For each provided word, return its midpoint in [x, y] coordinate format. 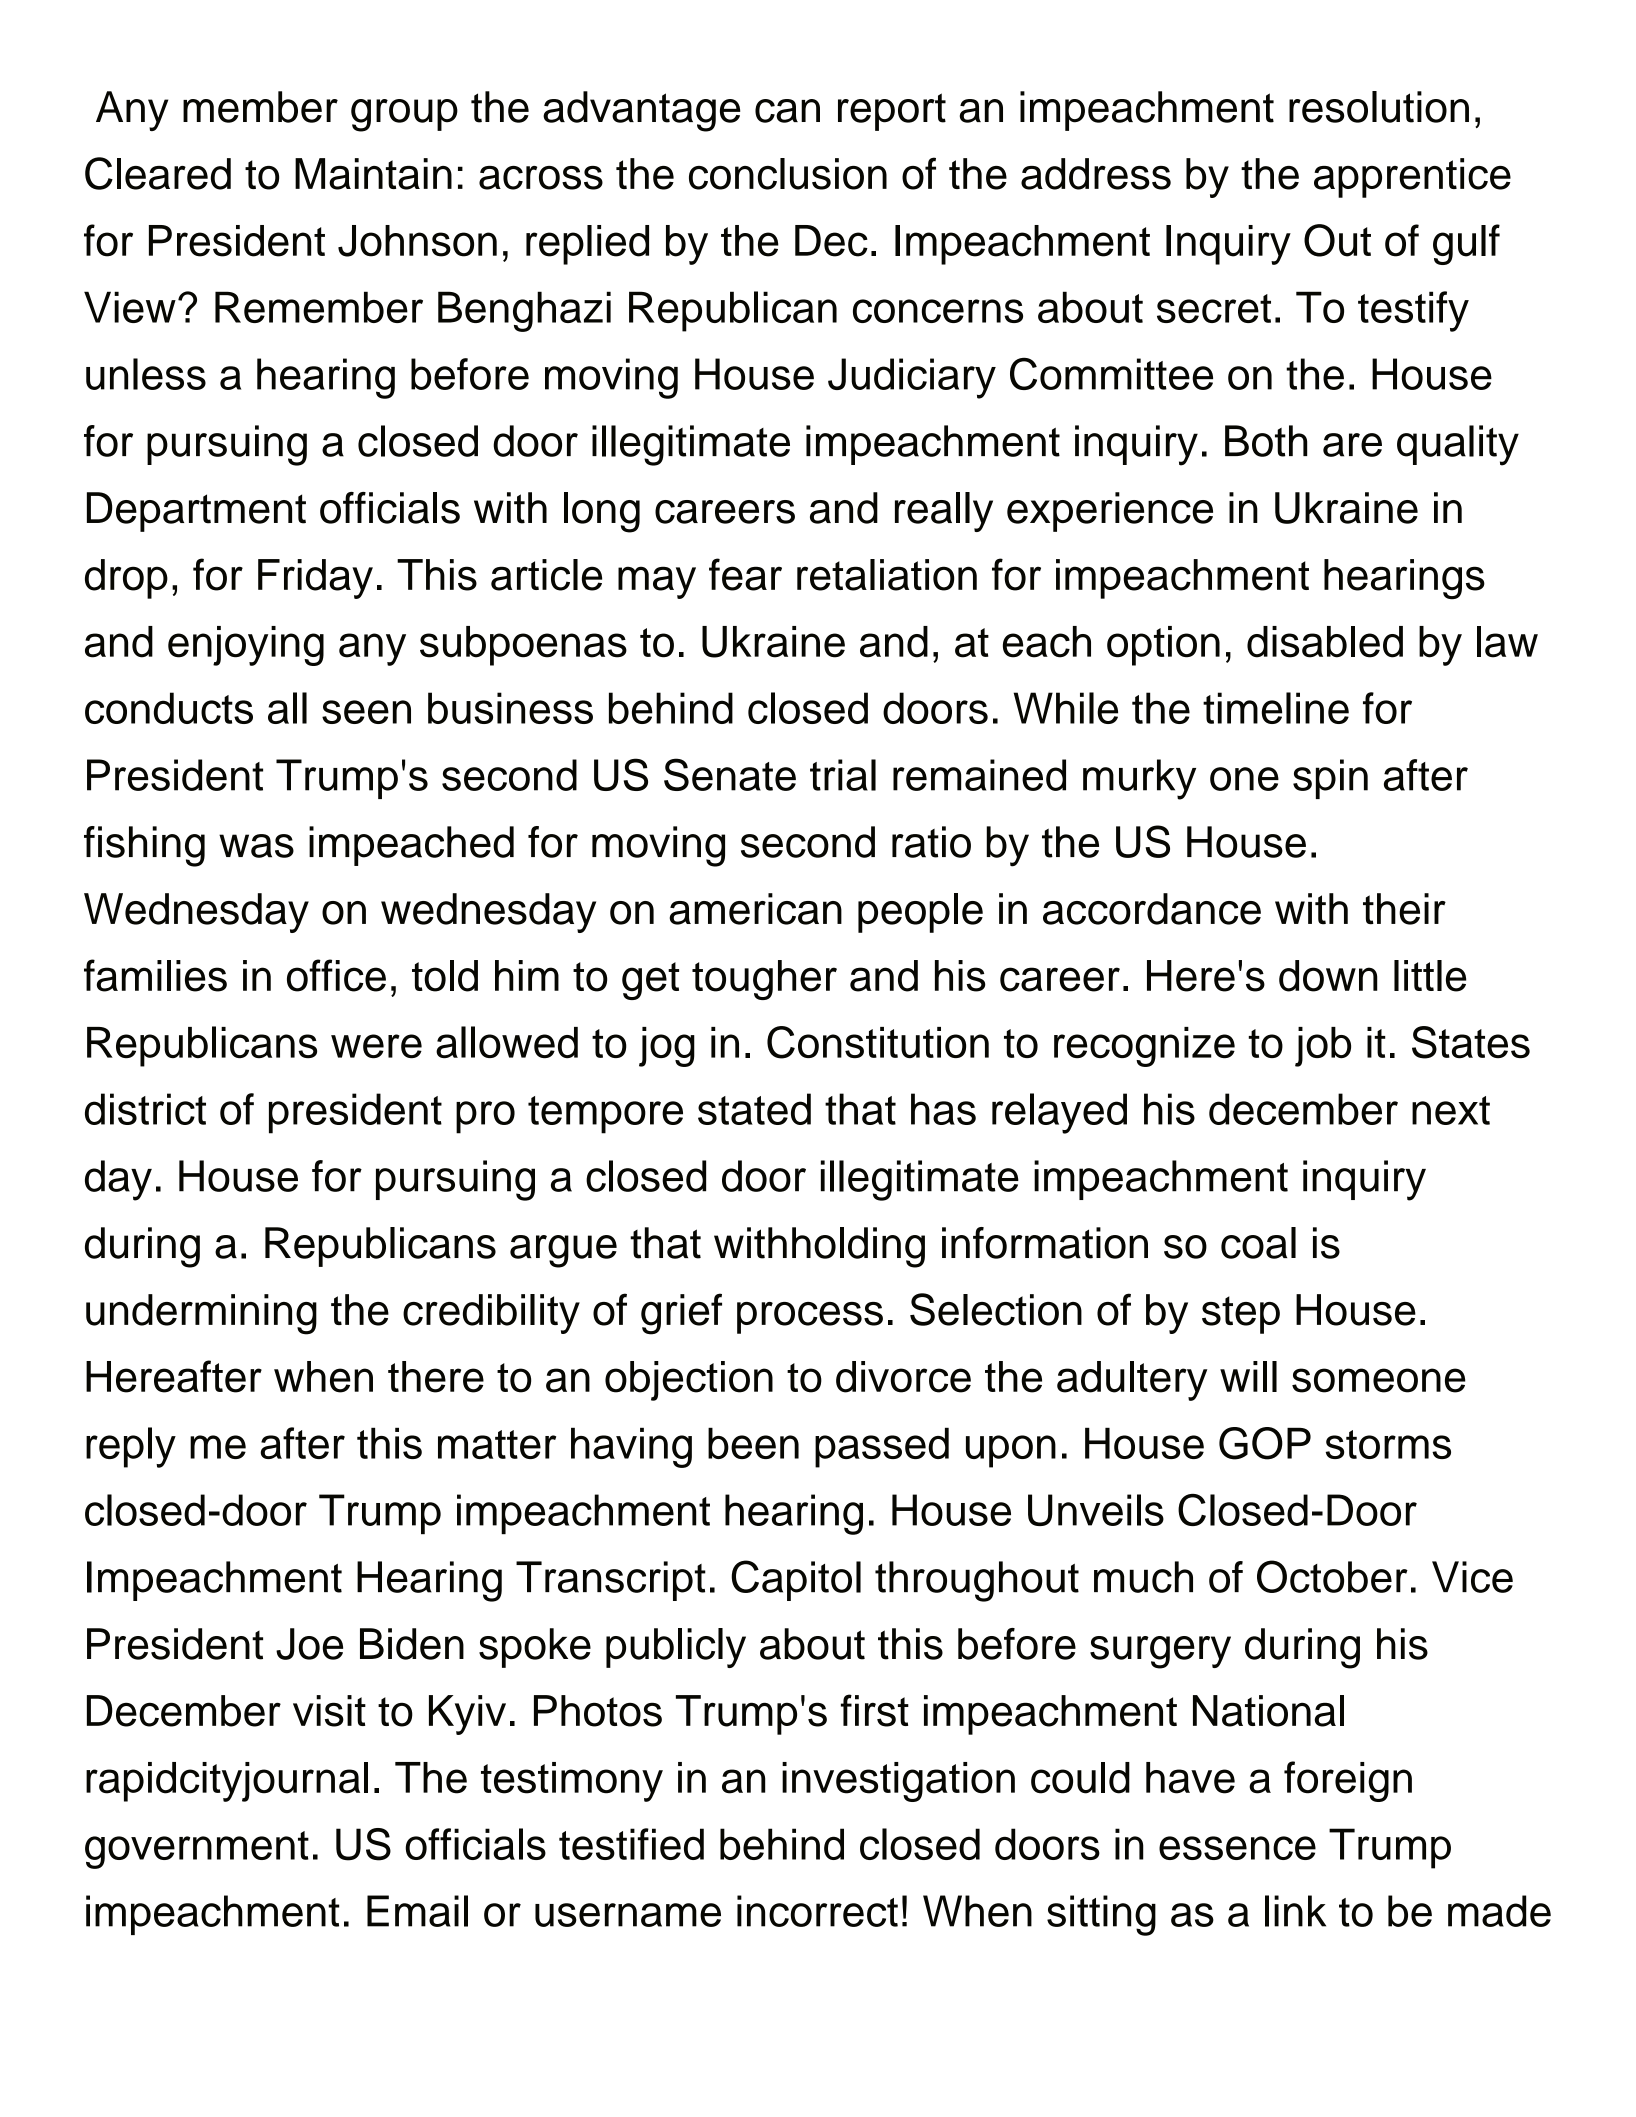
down [1328, 976]
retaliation [887, 575]
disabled [1325, 642]
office [336, 975]
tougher [764, 980]
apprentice [1412, 178]
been [753, 1443]
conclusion [788, 174]
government [197, 1850]
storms [1388, 1444]
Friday [315, 579]
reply [131, 1447]
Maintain [373, 174]
